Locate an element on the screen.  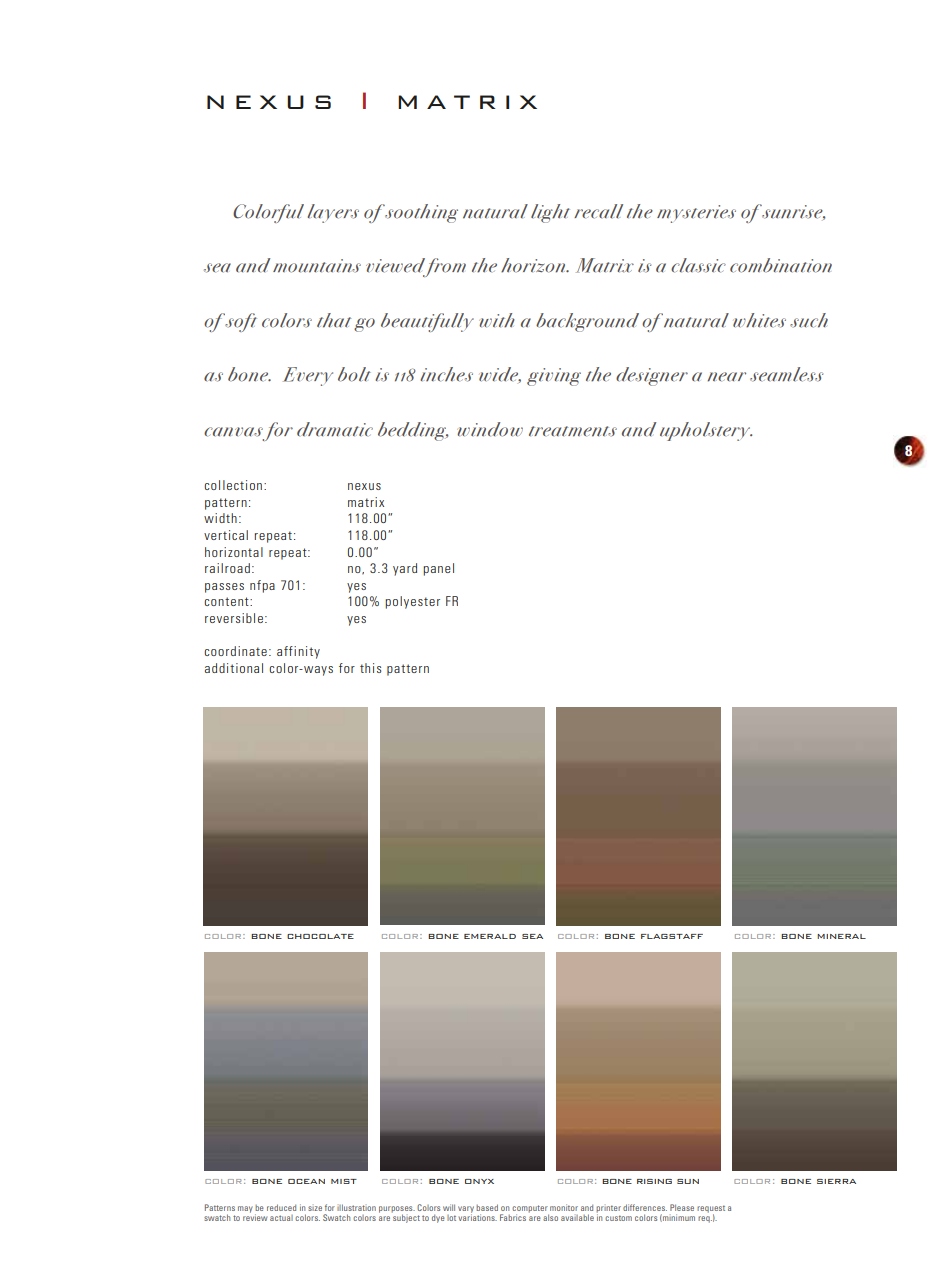
sierra is located at coordinates (836, 1181).
